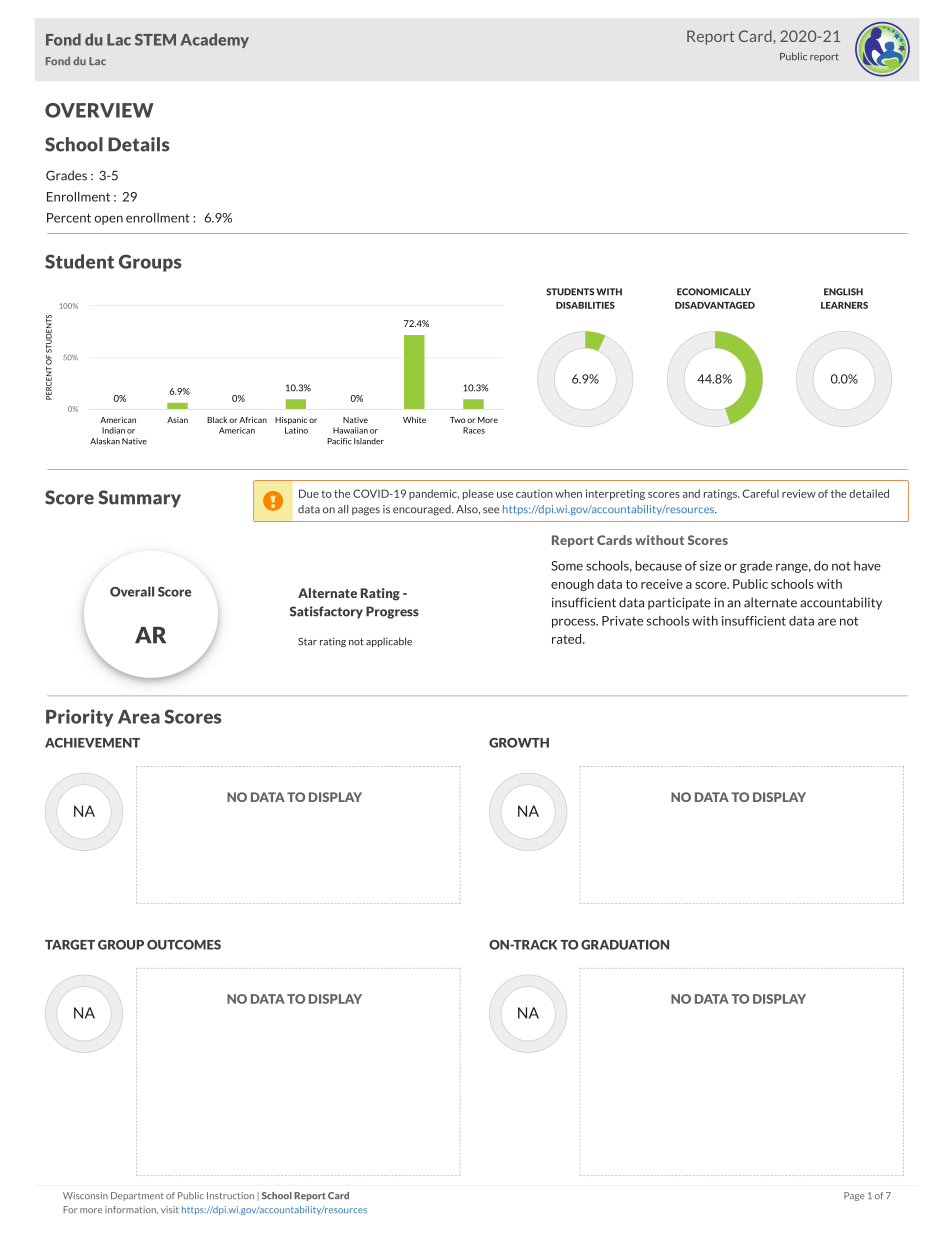  I want to click on Academy, so click(214, 40).
